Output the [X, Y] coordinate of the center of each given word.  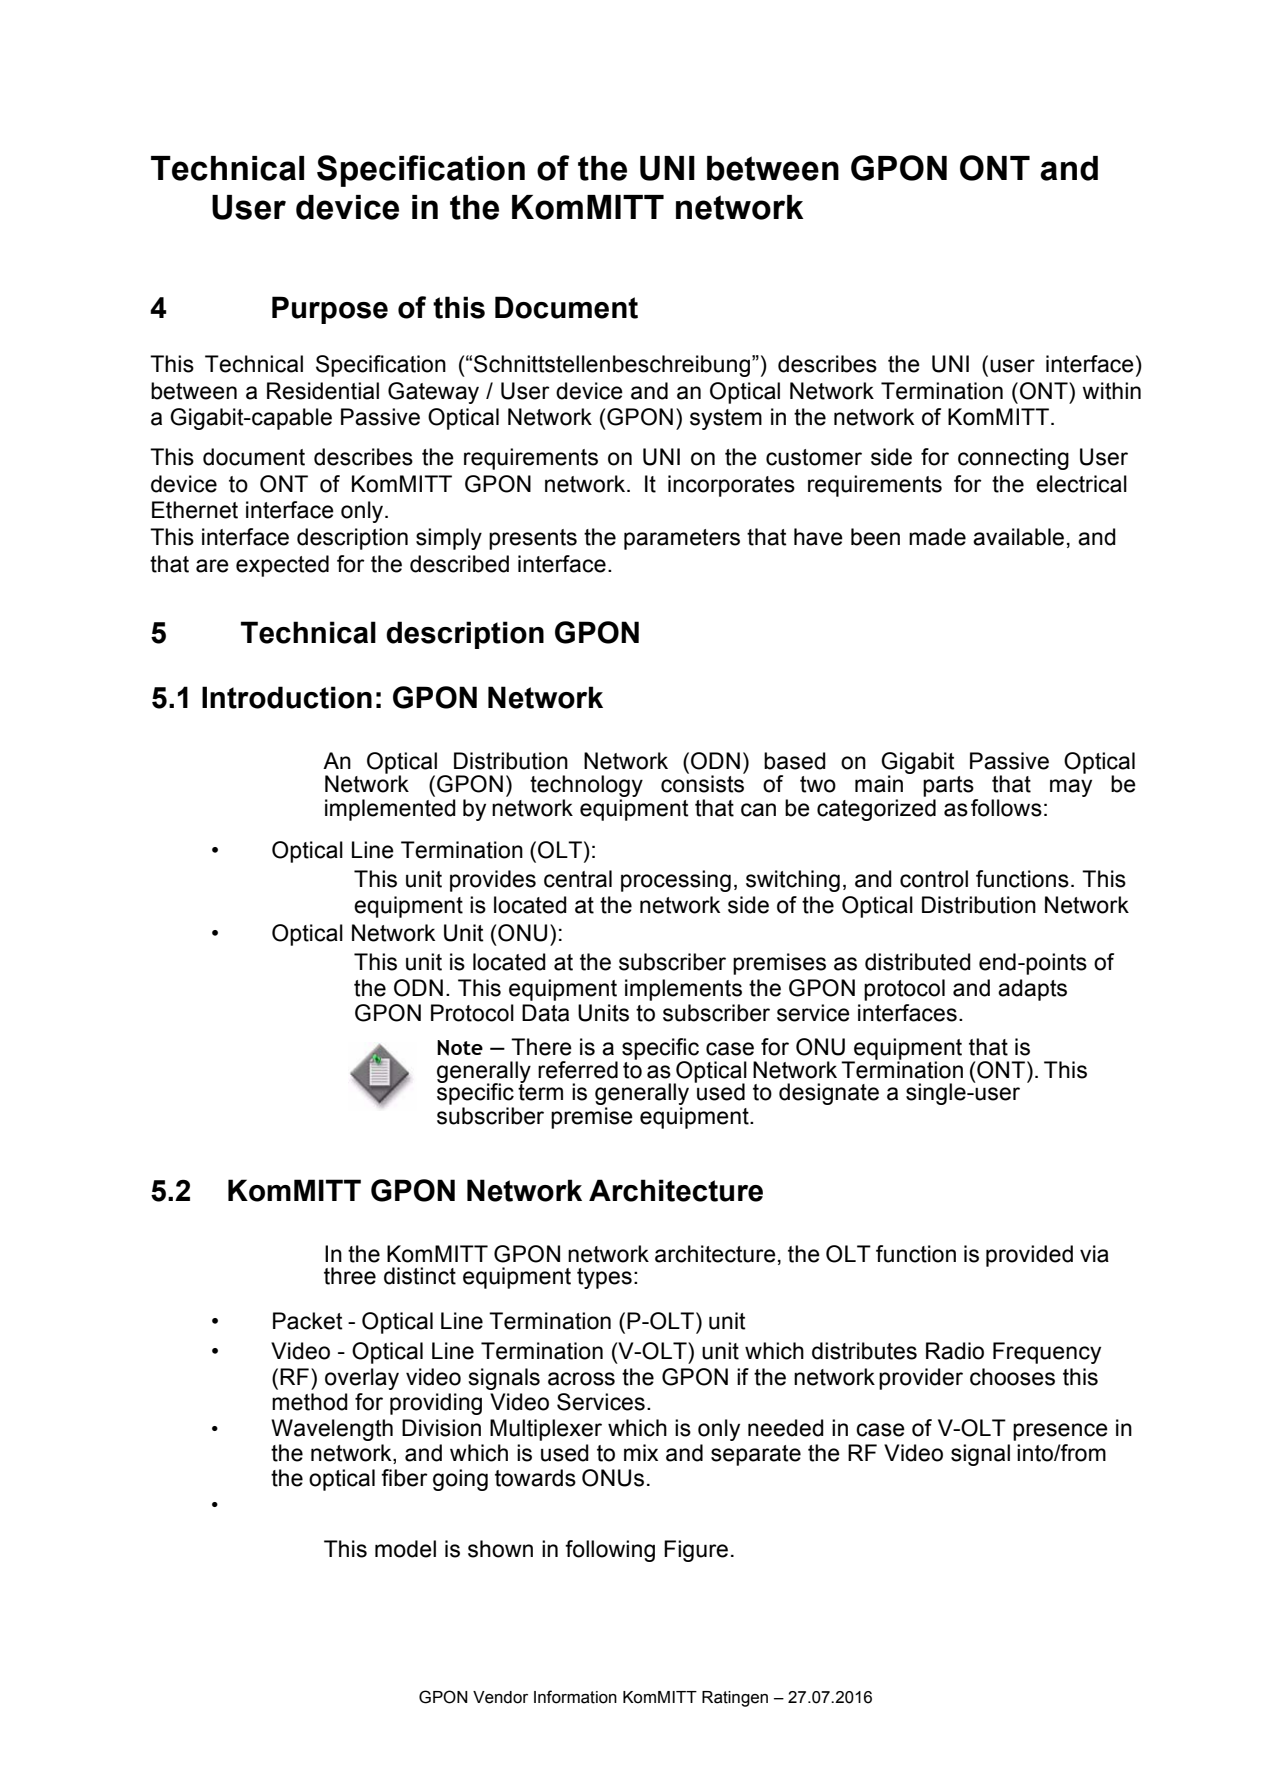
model [405, 1549]
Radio [955, 1351]
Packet [308, 1321]
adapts [1032, 990]
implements [683, 990]
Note [460, 1048]
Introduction [287, 697]
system [726, 419]
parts [948, 786]
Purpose [330, 310]
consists [703, 783]
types [604, 1278]
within [1111, 391]
